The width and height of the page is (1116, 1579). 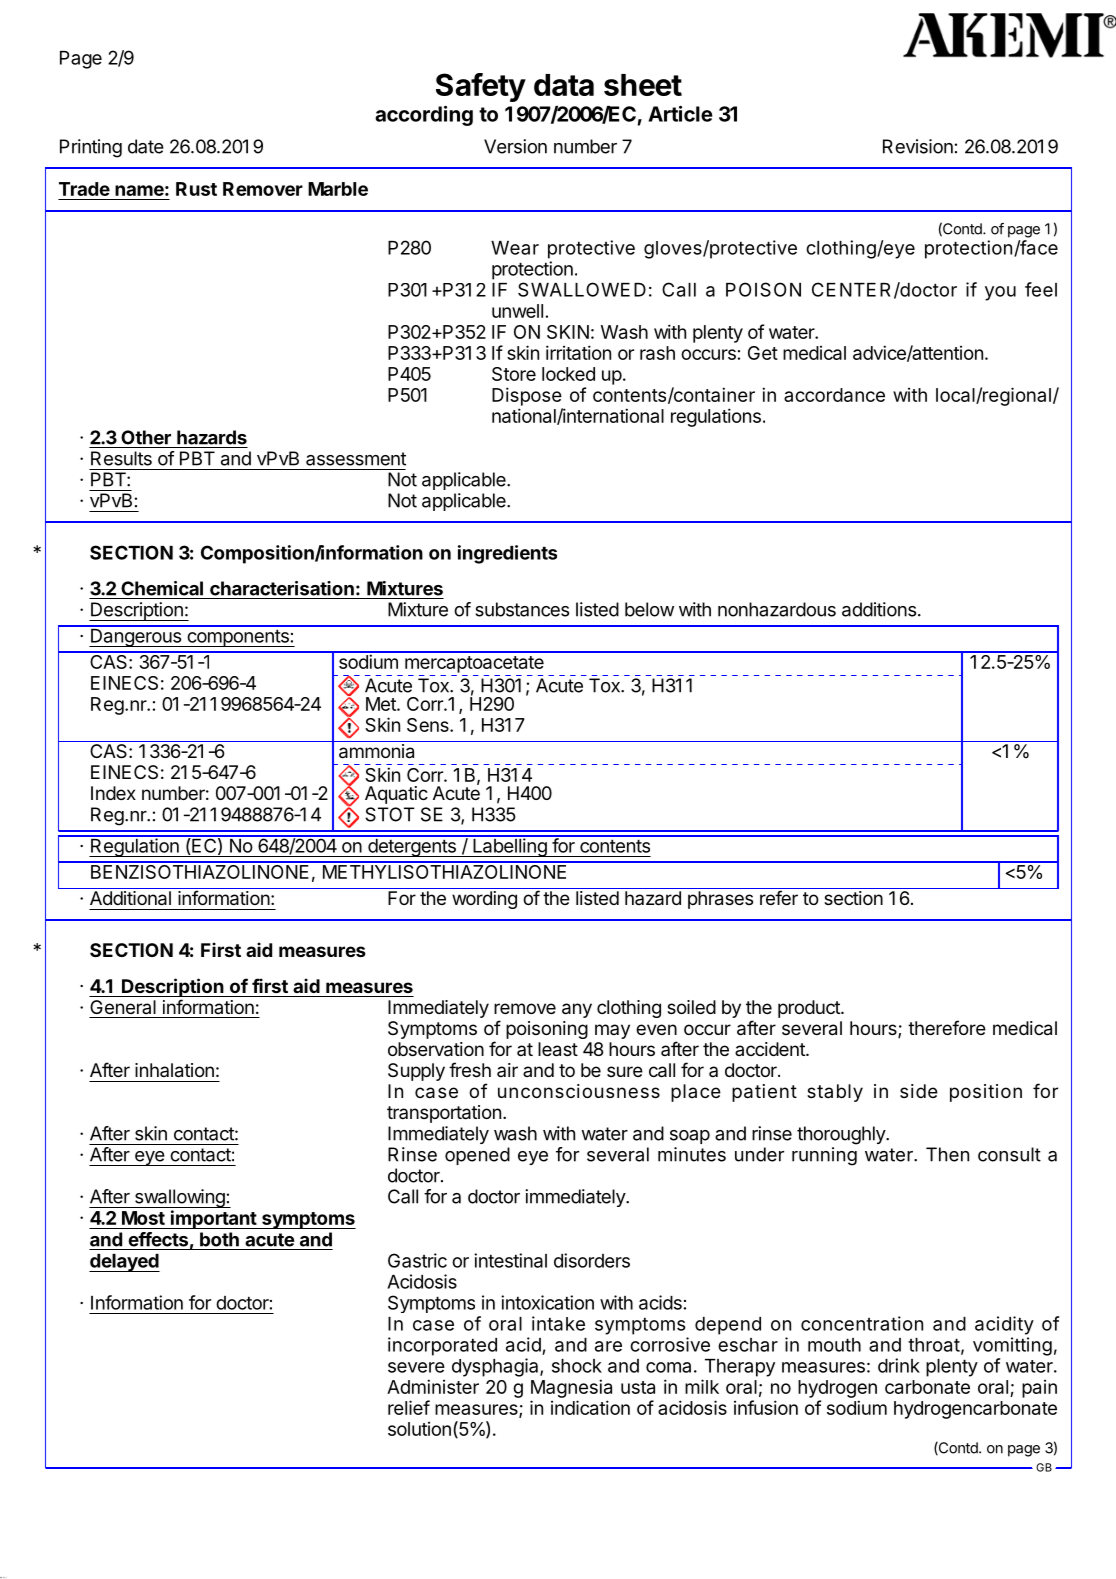 I want to click on Sens, so click(x=429, y=725).
